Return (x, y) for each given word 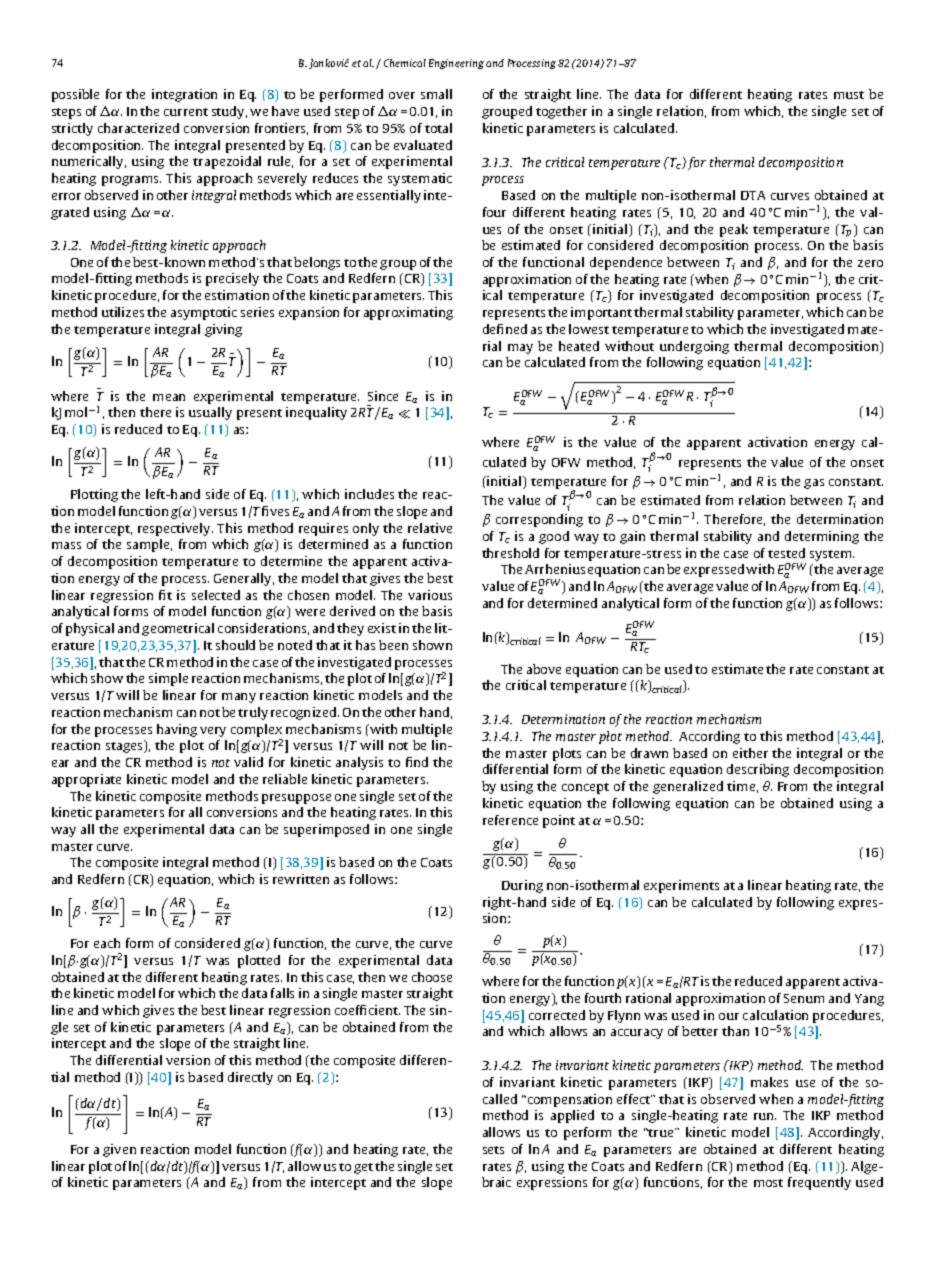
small (436, 94)
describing (758, 770)
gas (814, 484)
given (119, 1150)
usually (210, 413)
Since (383, 396)
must (849, 95)
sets (493, 1150)
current (186, 112)
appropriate (86, 780)
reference (510, 820)
